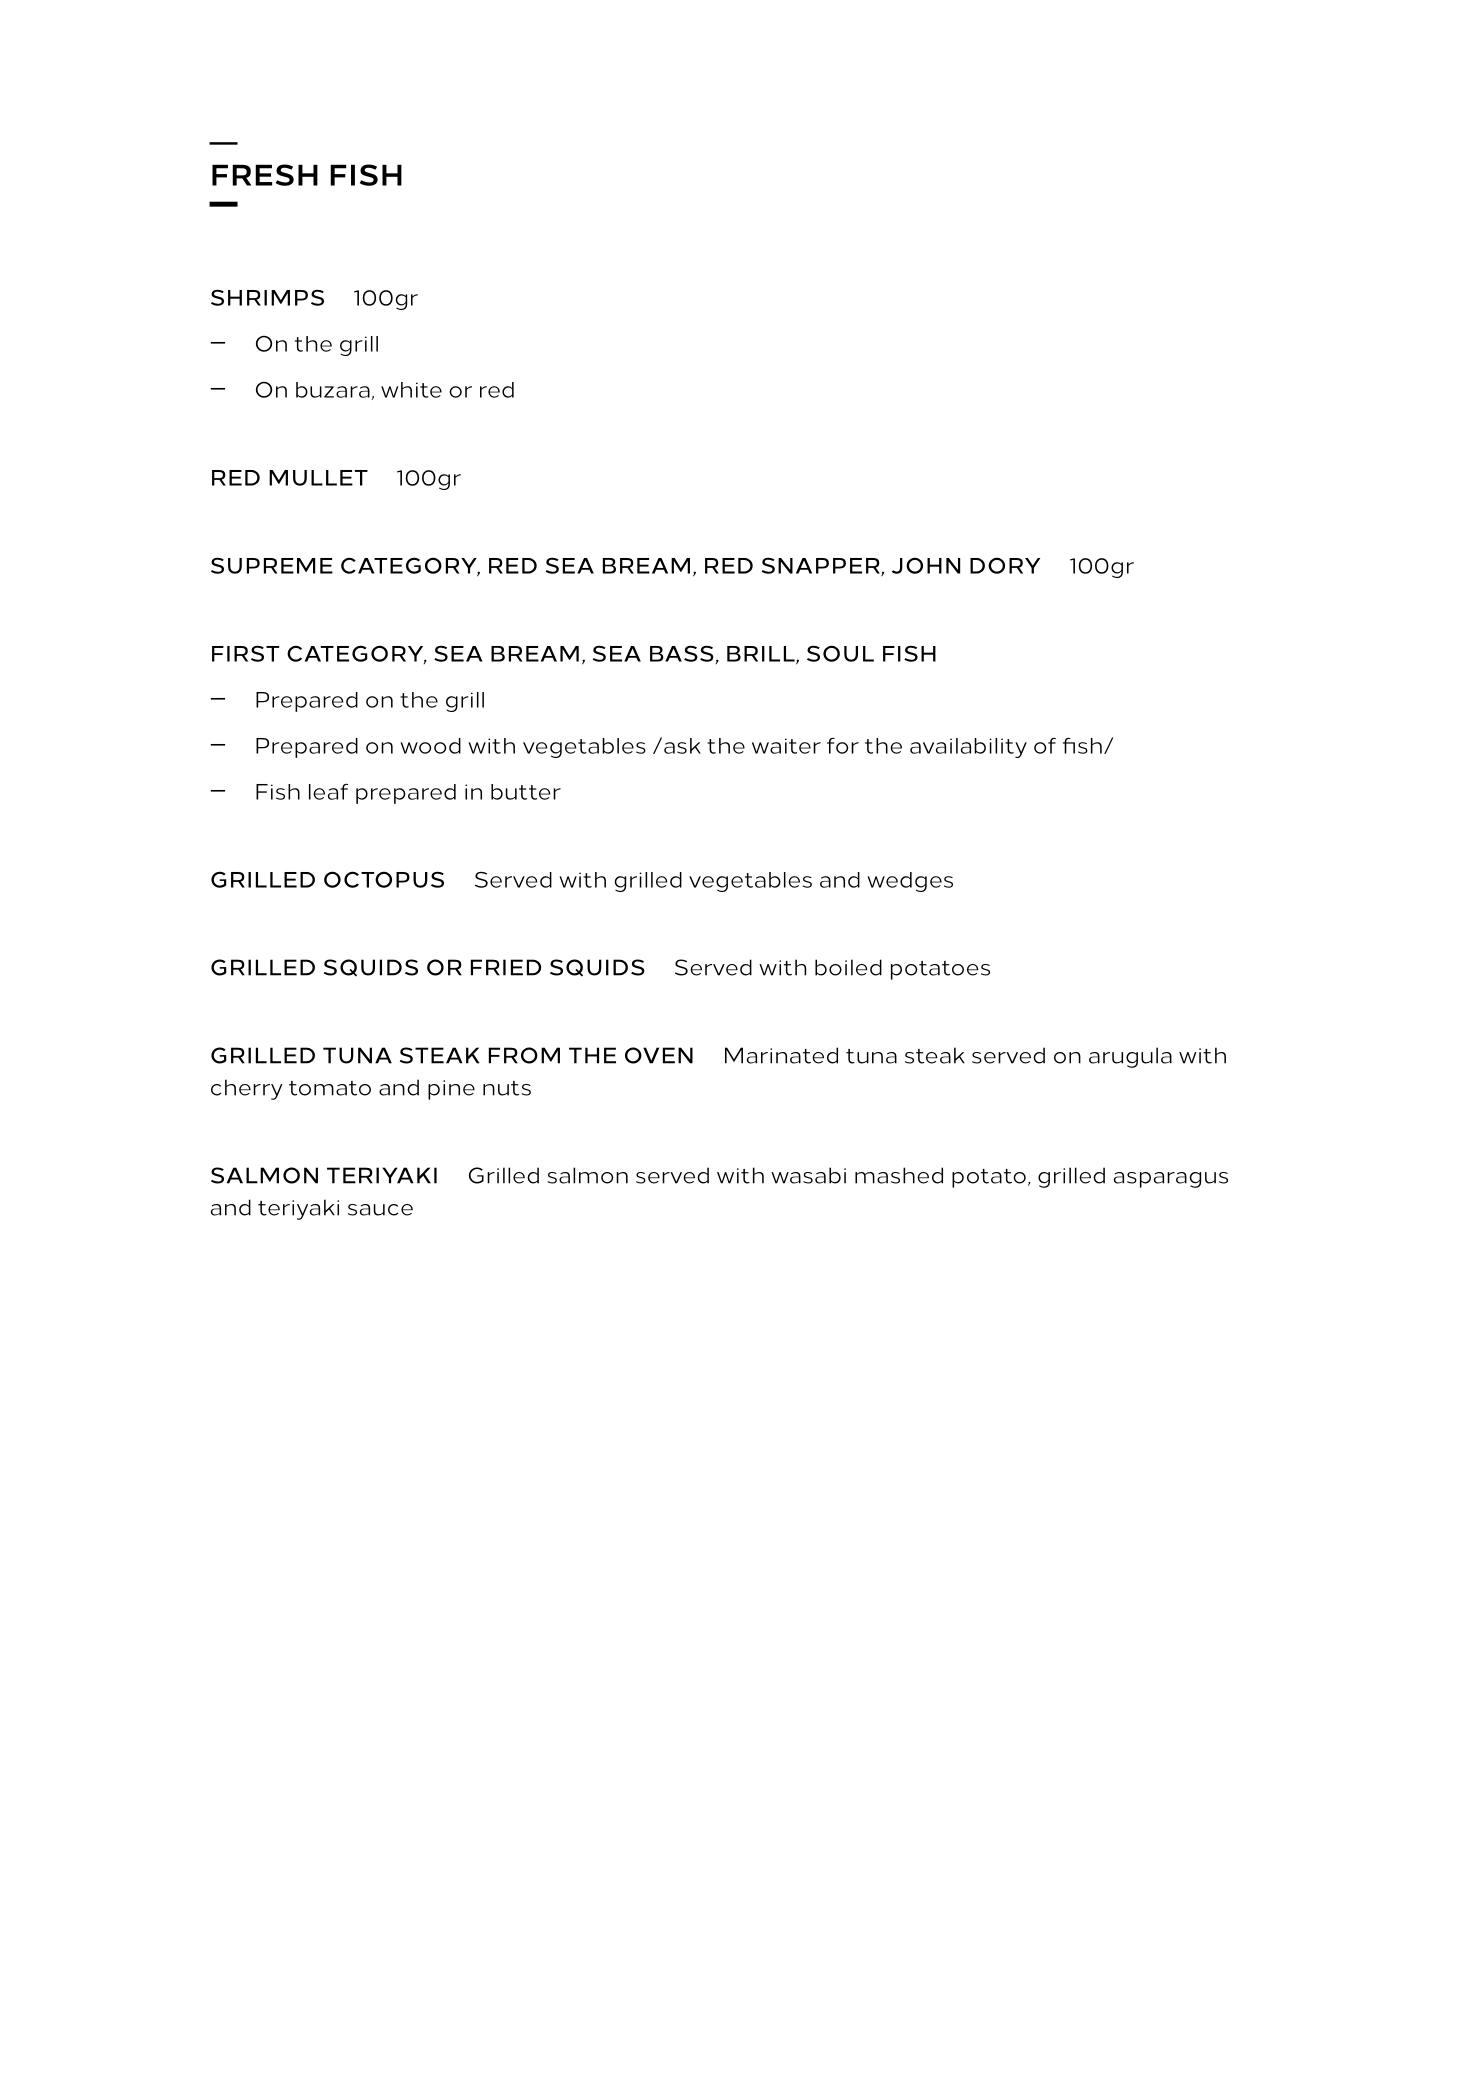 The image size is (1467, 2075). What do you see at coordinates (1005, 565) in the screenshot?
I see `DORY` at bounding box center [1005, 565].
